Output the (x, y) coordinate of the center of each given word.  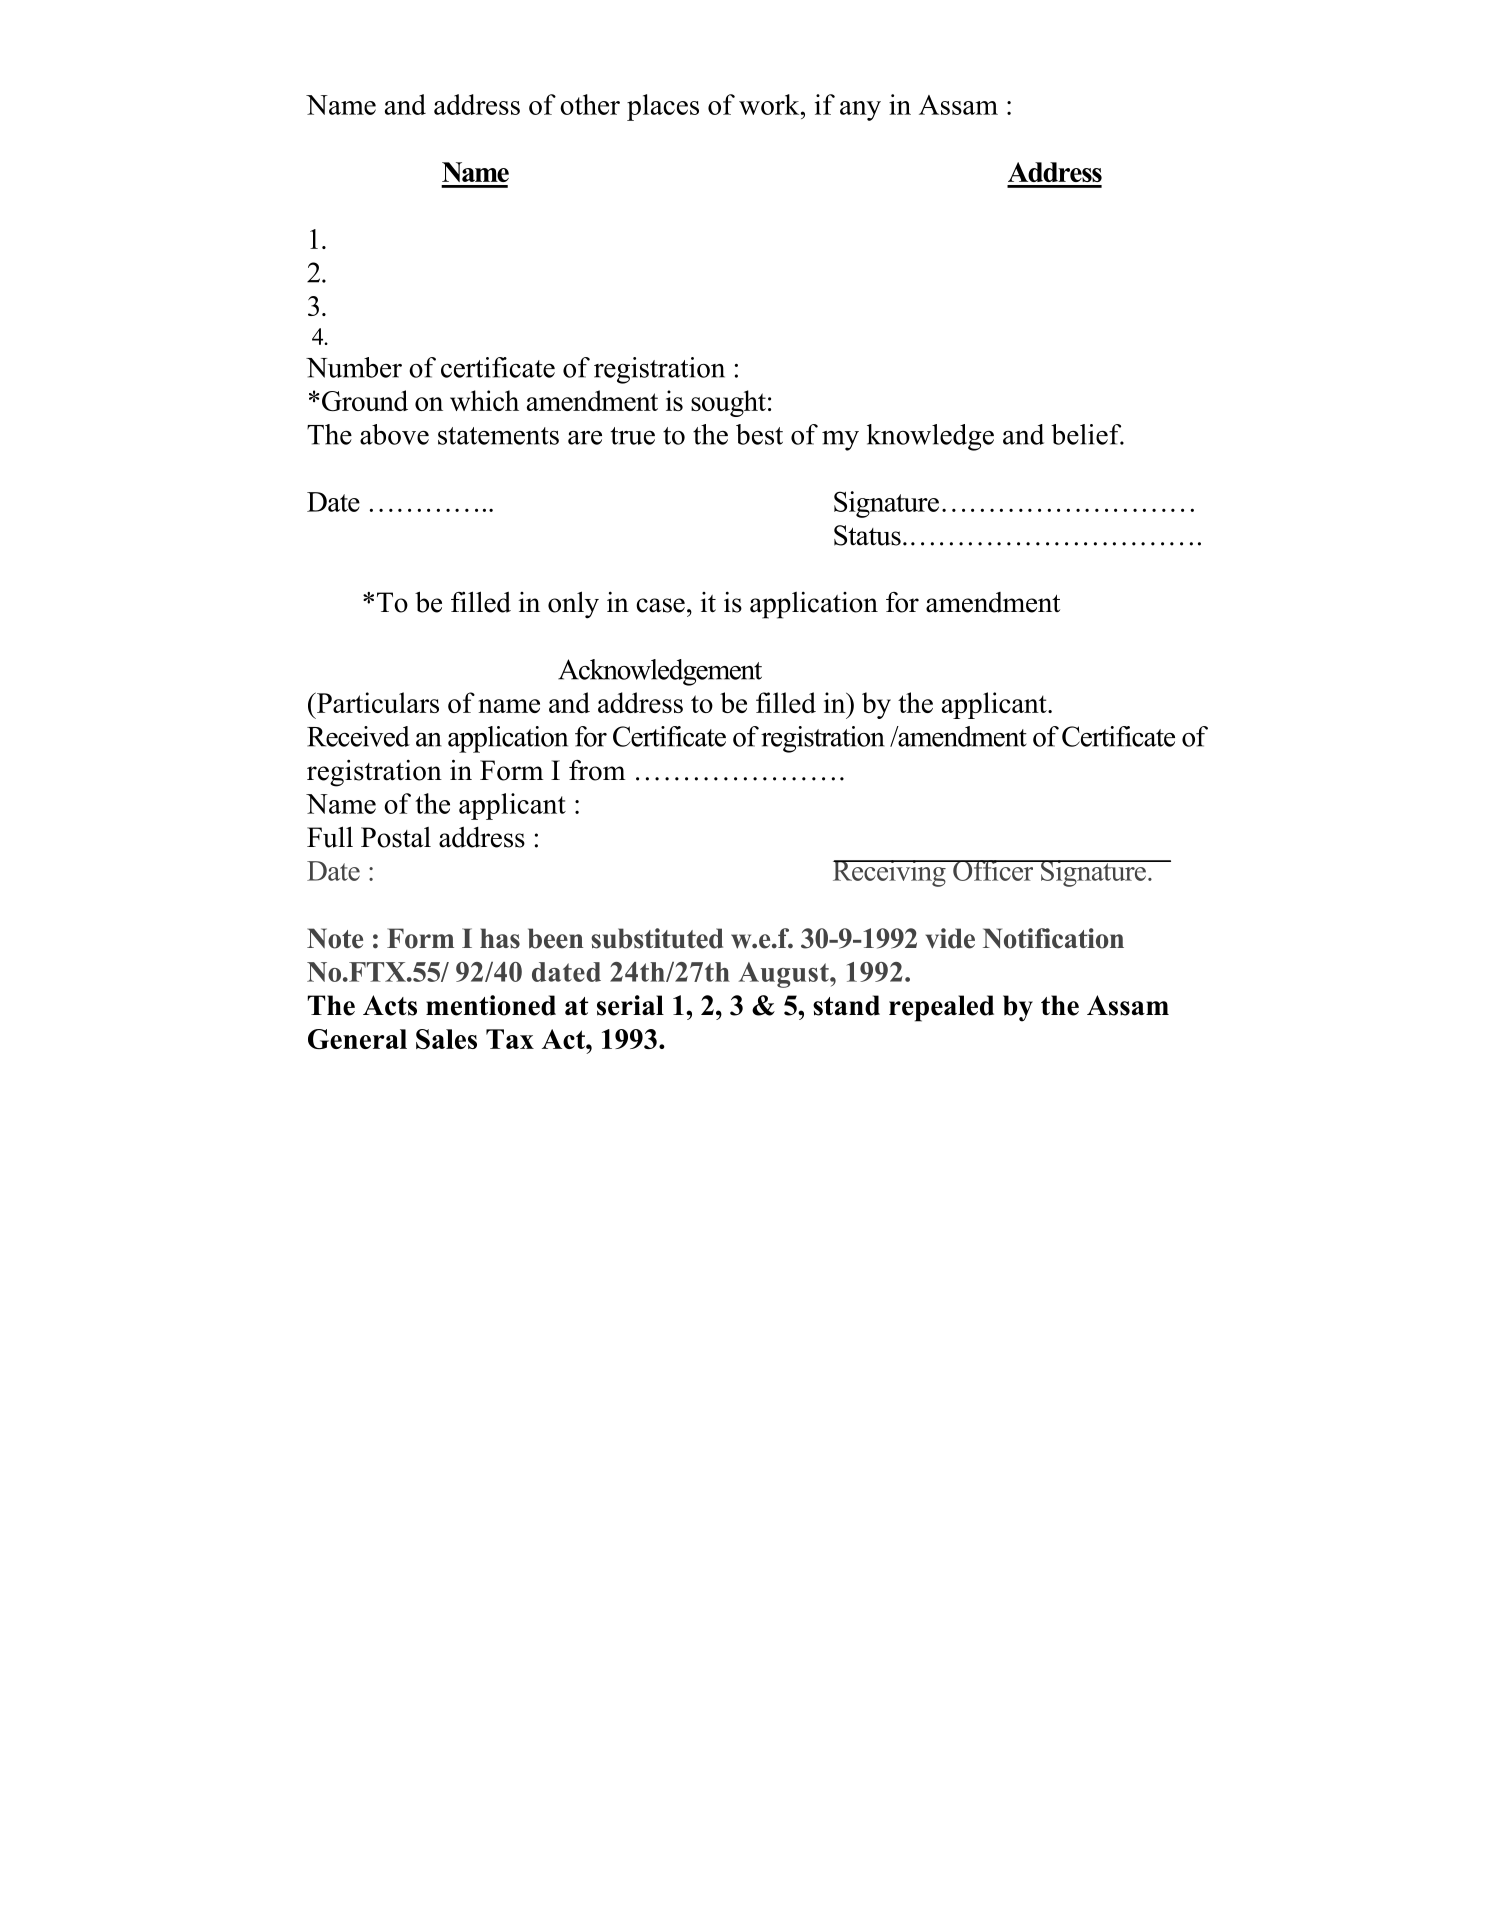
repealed (941, 1008)
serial (630, 1005)
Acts (390, 1005)
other (590, 104)
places (663, 107)
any (860, 111)
